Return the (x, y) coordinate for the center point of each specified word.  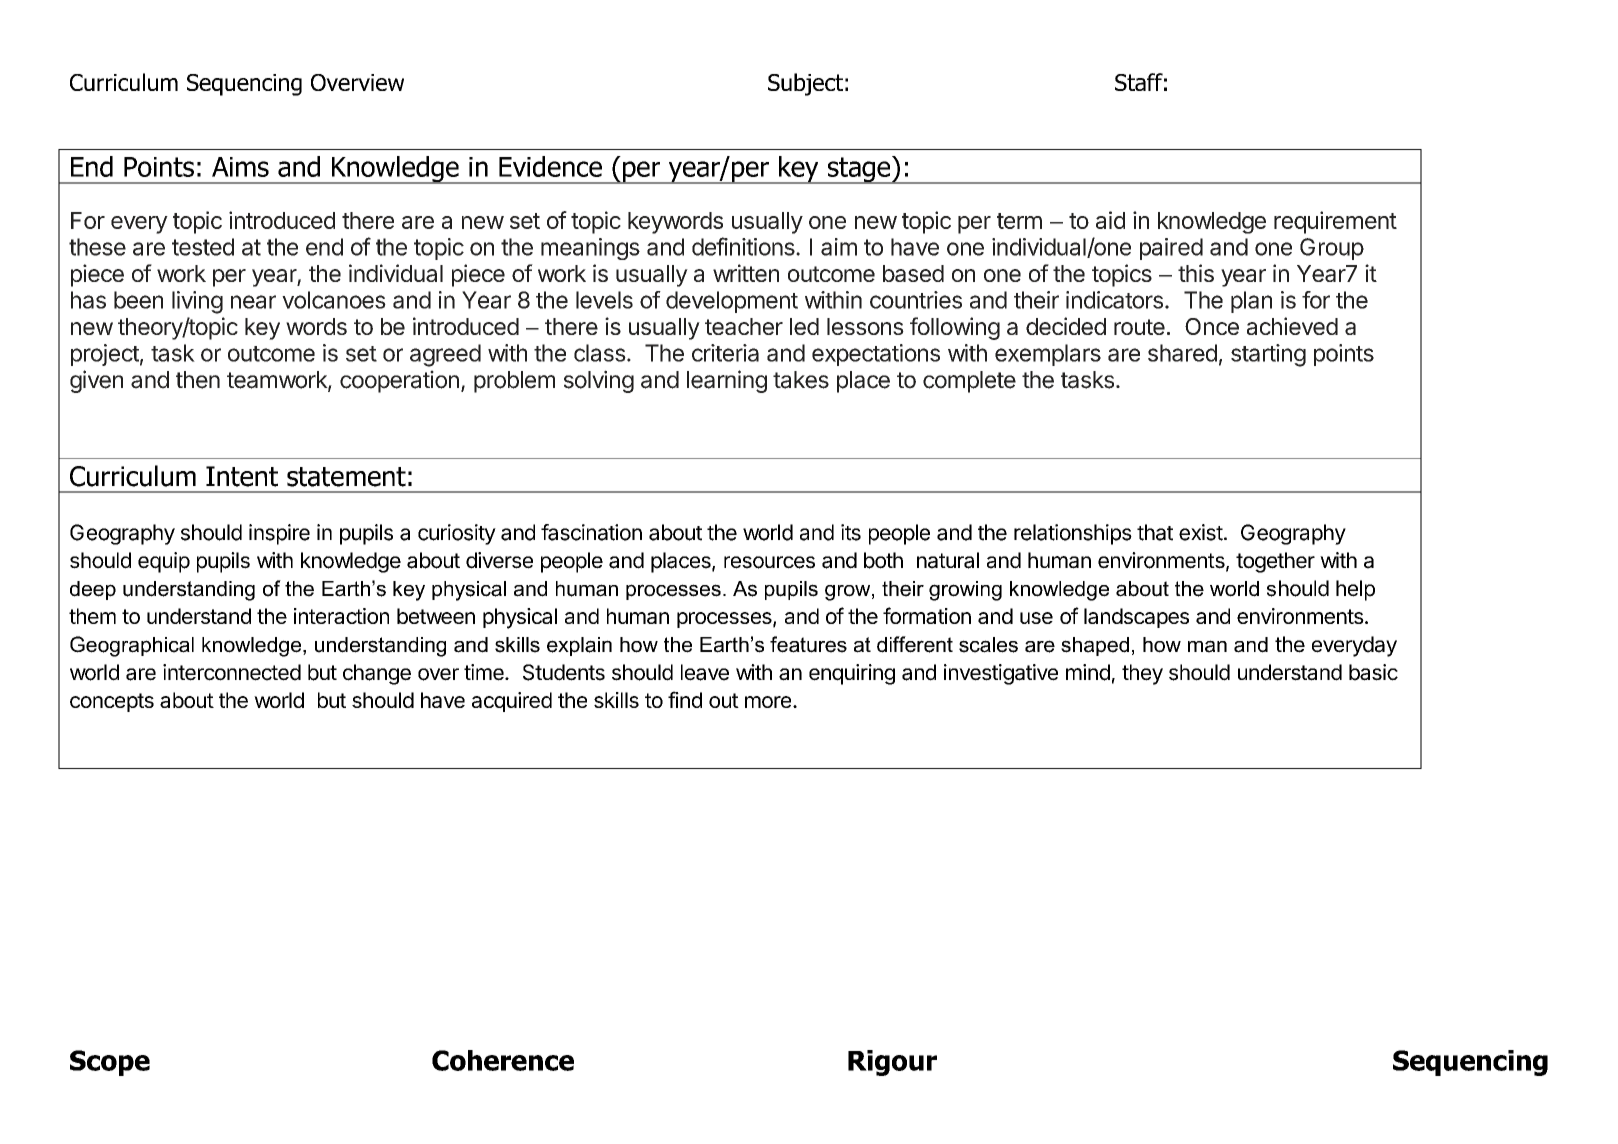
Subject (805, 84)
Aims (240, 167)
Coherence (503, 1060)
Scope (110, 1063)
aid (1110, 220)
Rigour (892, 1063)
